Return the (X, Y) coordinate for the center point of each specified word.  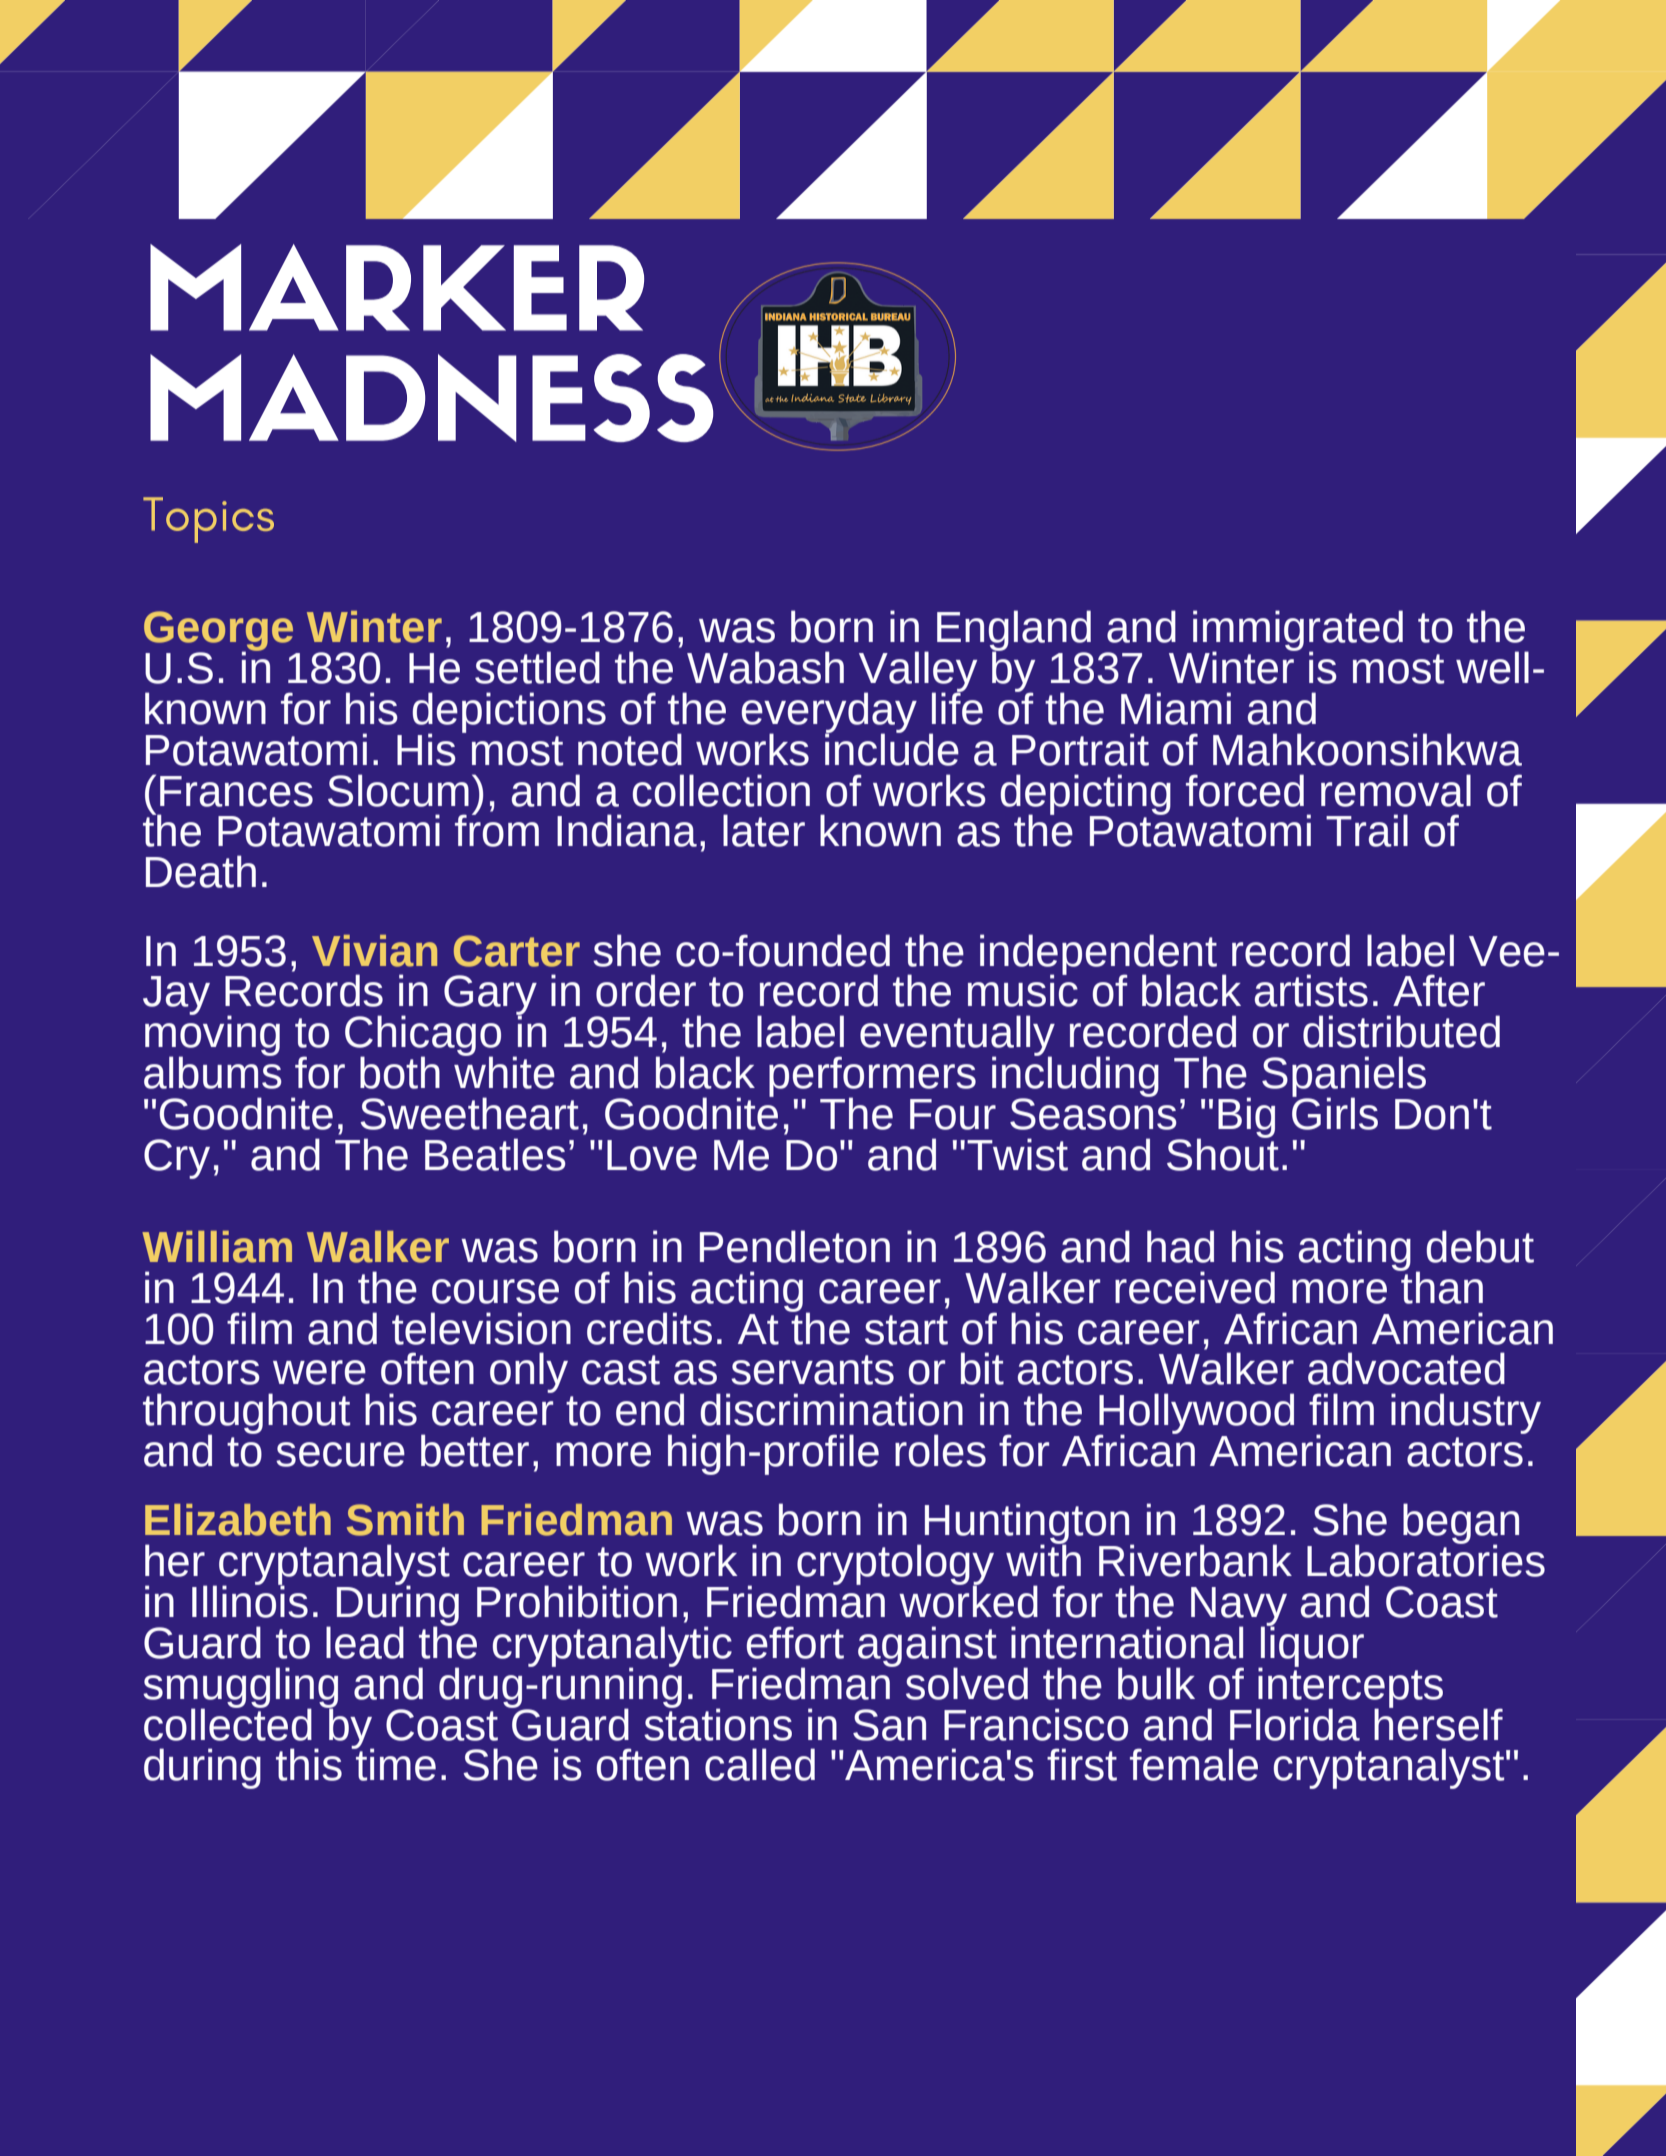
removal (1396, 790)
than (1441, 1286)
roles (940, 1450)
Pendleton (795, 1246)
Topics (208, 520)
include (892, 748)
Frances (236, 791)
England (1014, 632)
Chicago (423, 1037)
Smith (405, 1520)
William (217, 1247)
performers (872, 1078)
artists (1311, 990)
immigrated (1297, 632)
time (395, 1763)
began (1461, 1525)
